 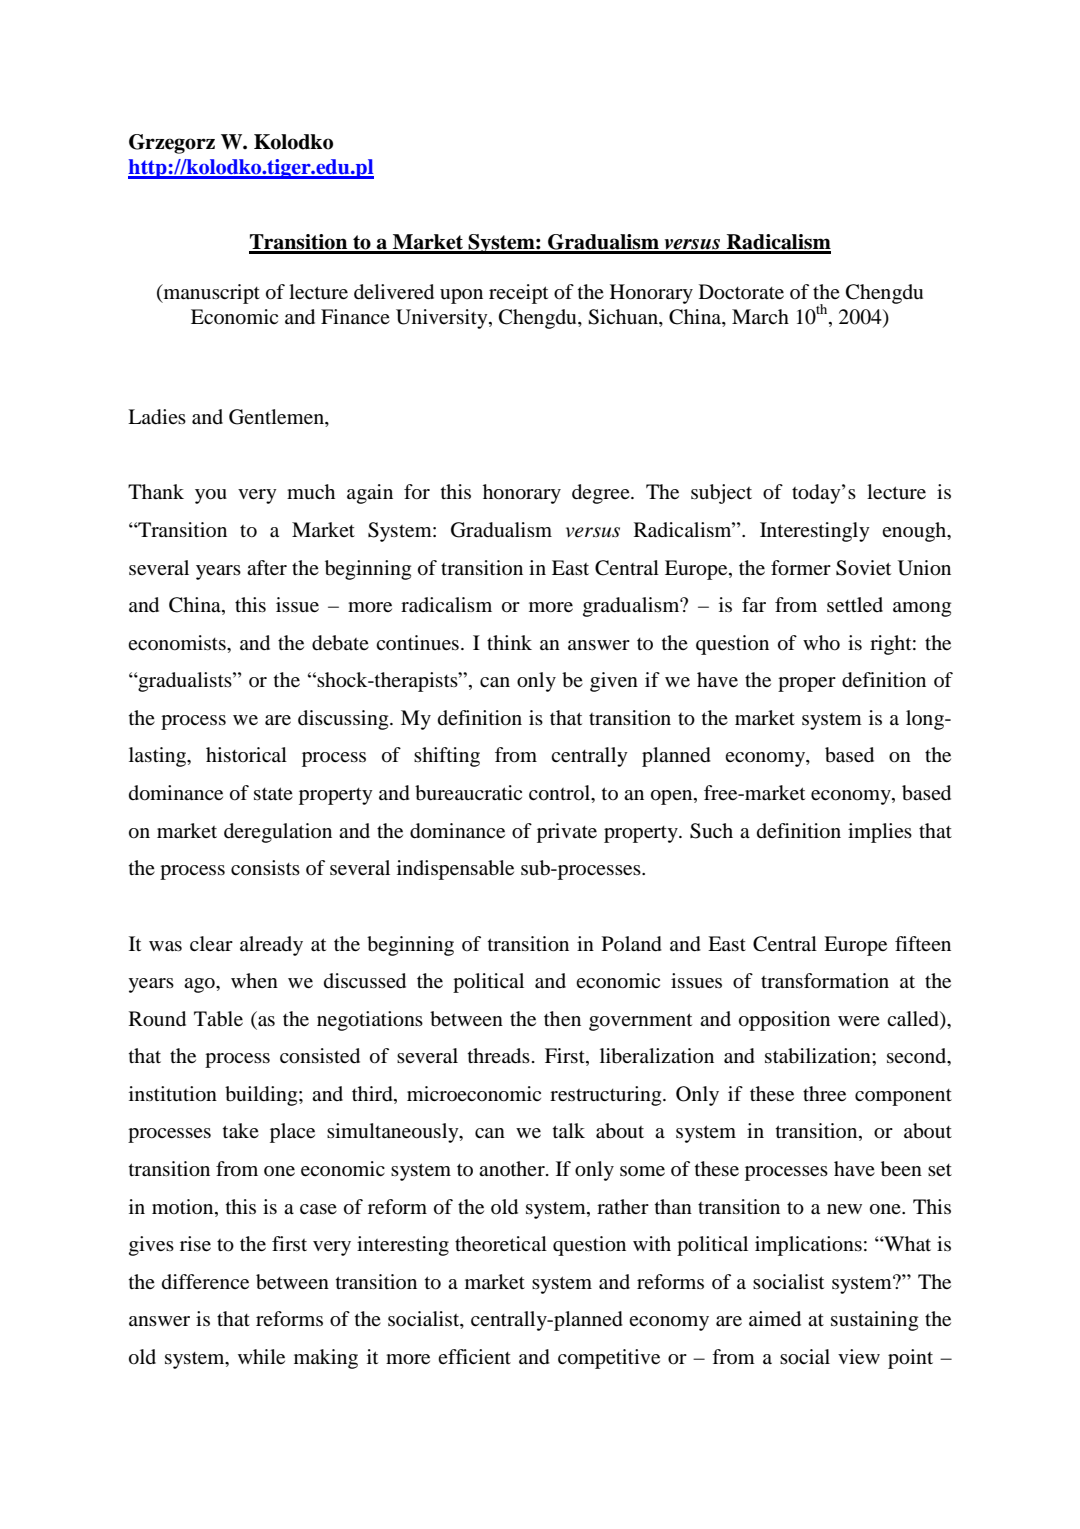 I want to click on efficient, so click(x=474, y=1356).
